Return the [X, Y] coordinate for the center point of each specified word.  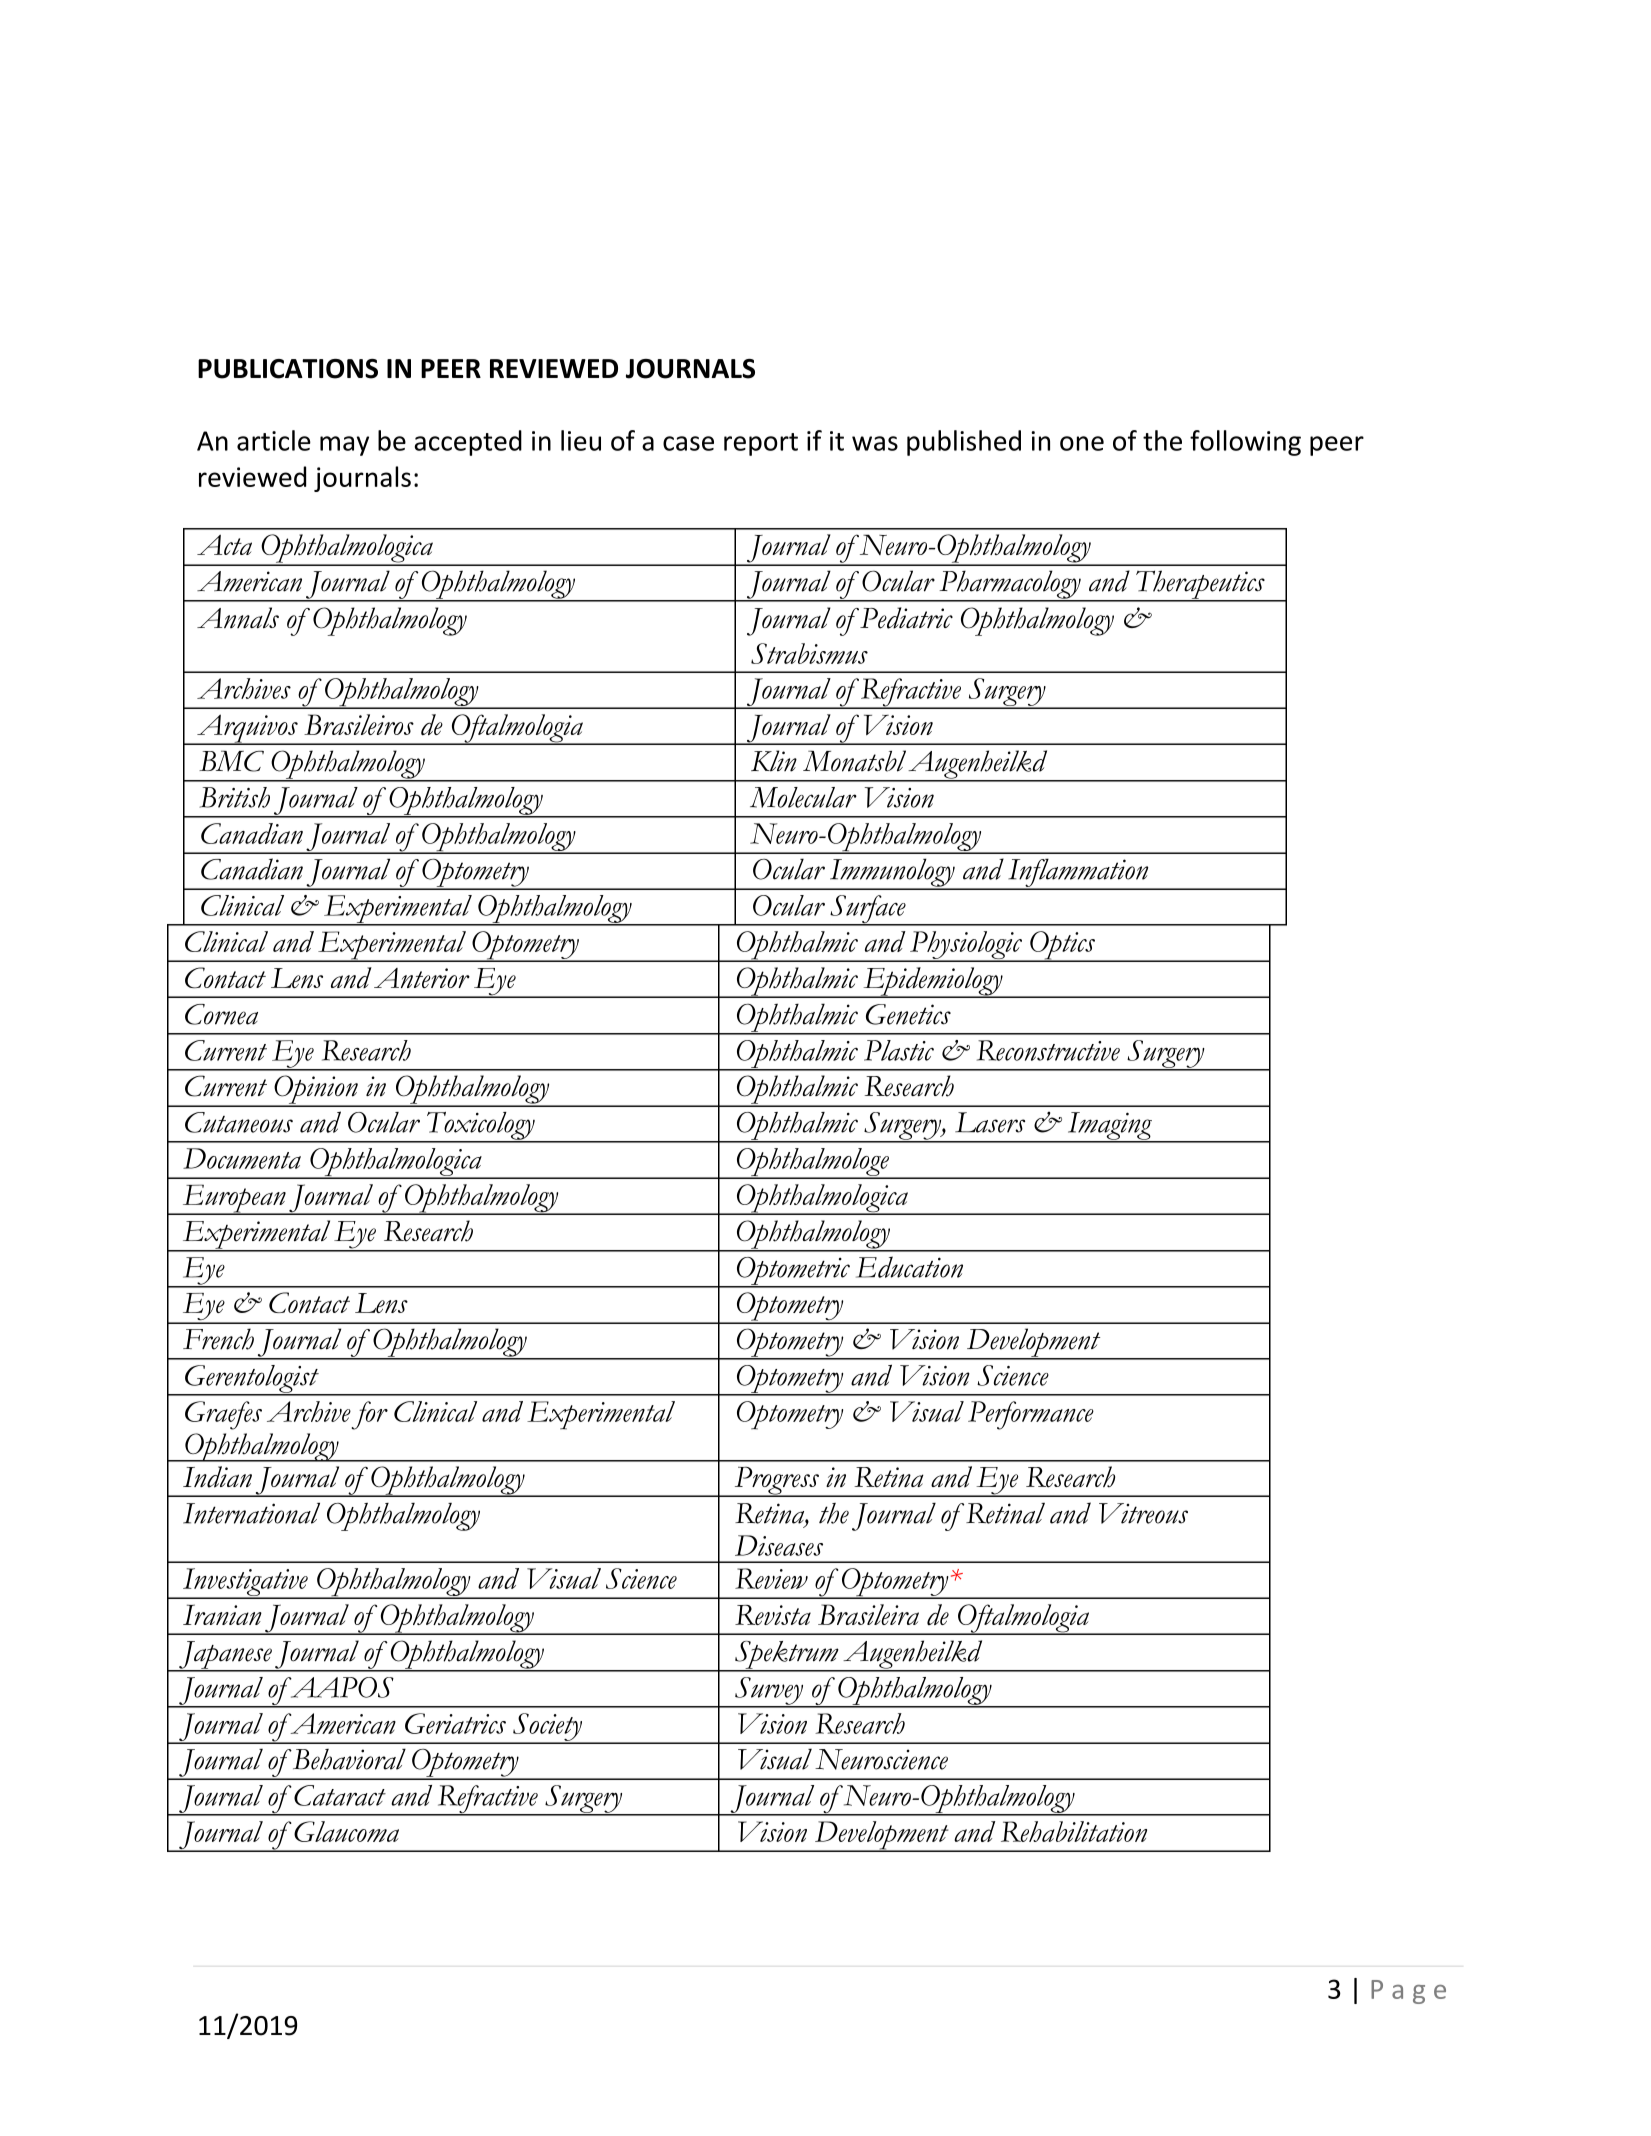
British [234, 797]
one [1082, 443]
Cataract [340, 1795]
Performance [1031, 1415]
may [344, 446]
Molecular [803, 797]
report [761, 444]
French [218, 1339]
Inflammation [1078, 873]
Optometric [793, 1272]
